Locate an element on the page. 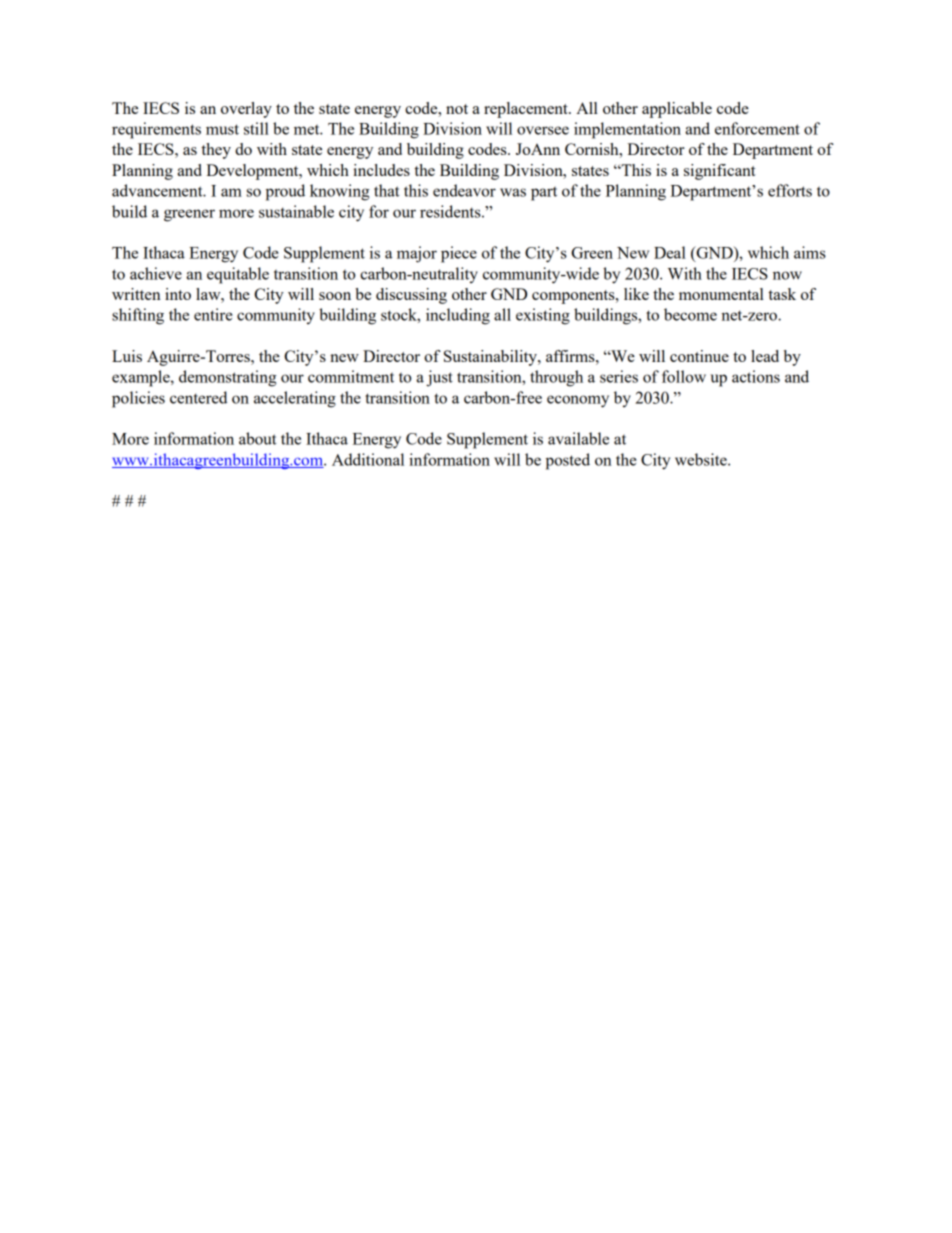 The height and width of the image is (1233, 952). piece is located at coordinates (459, 254).
